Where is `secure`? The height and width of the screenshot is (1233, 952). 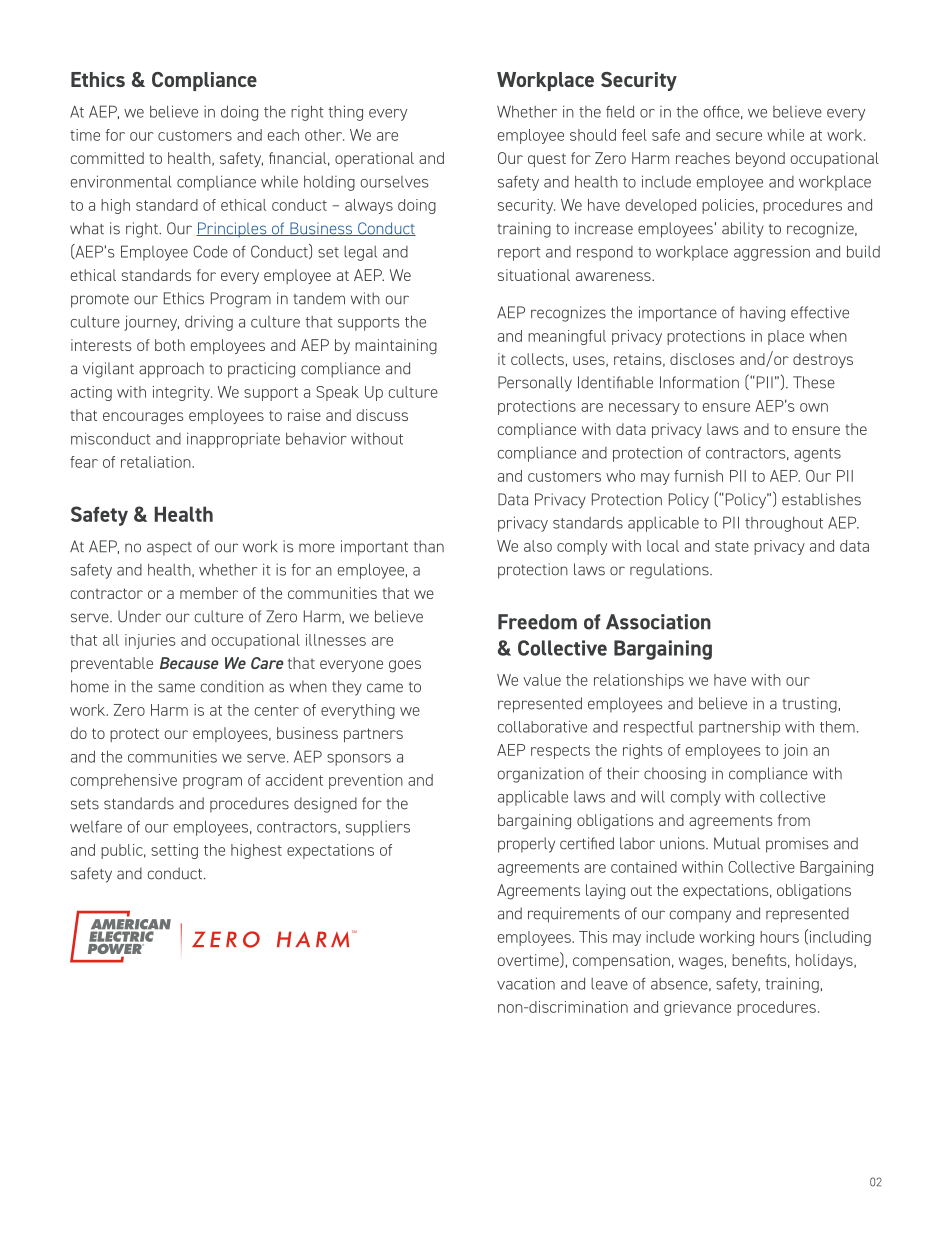 secure is located at coordinates (739, 136).
